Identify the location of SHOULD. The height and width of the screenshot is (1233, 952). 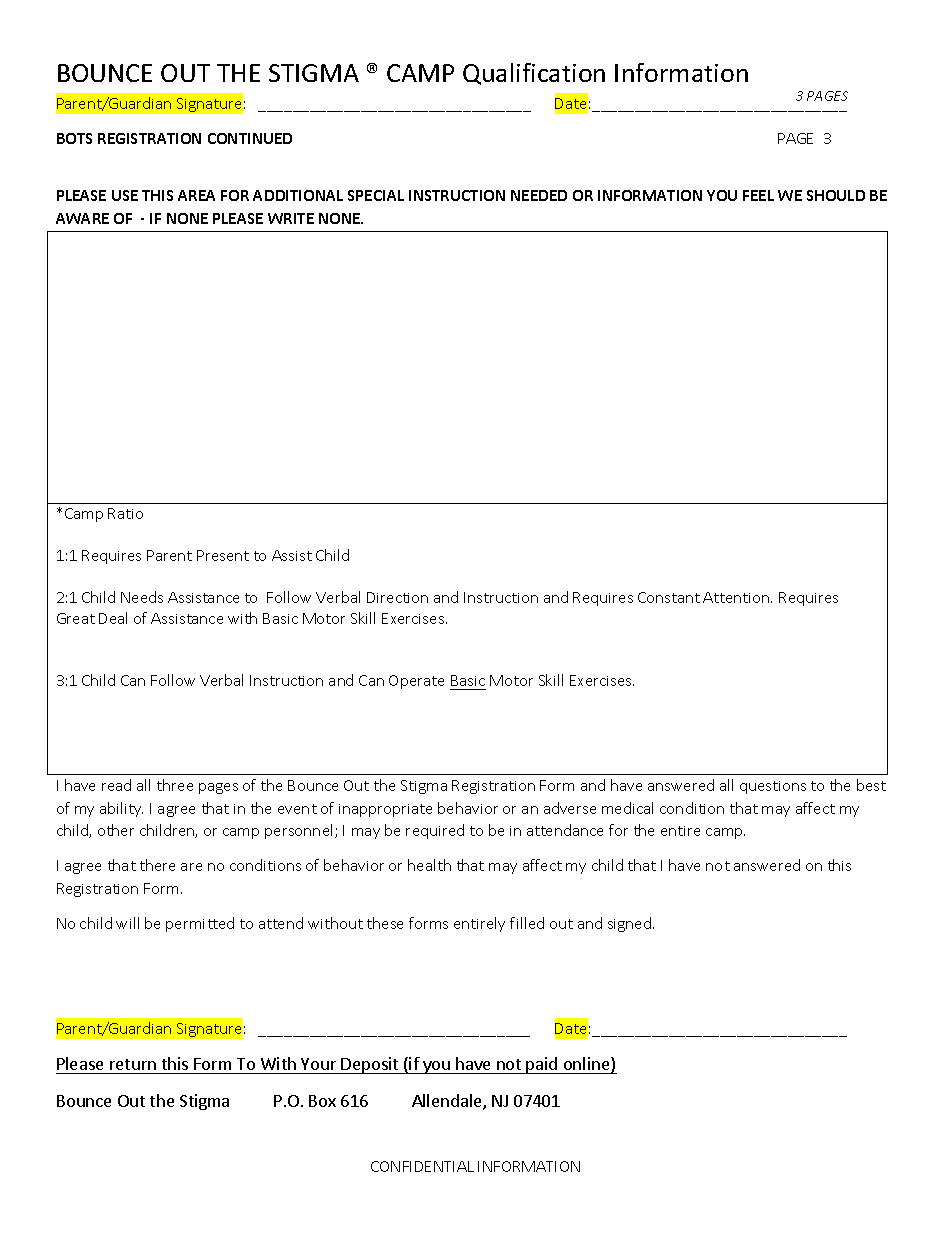
(836, 195).
